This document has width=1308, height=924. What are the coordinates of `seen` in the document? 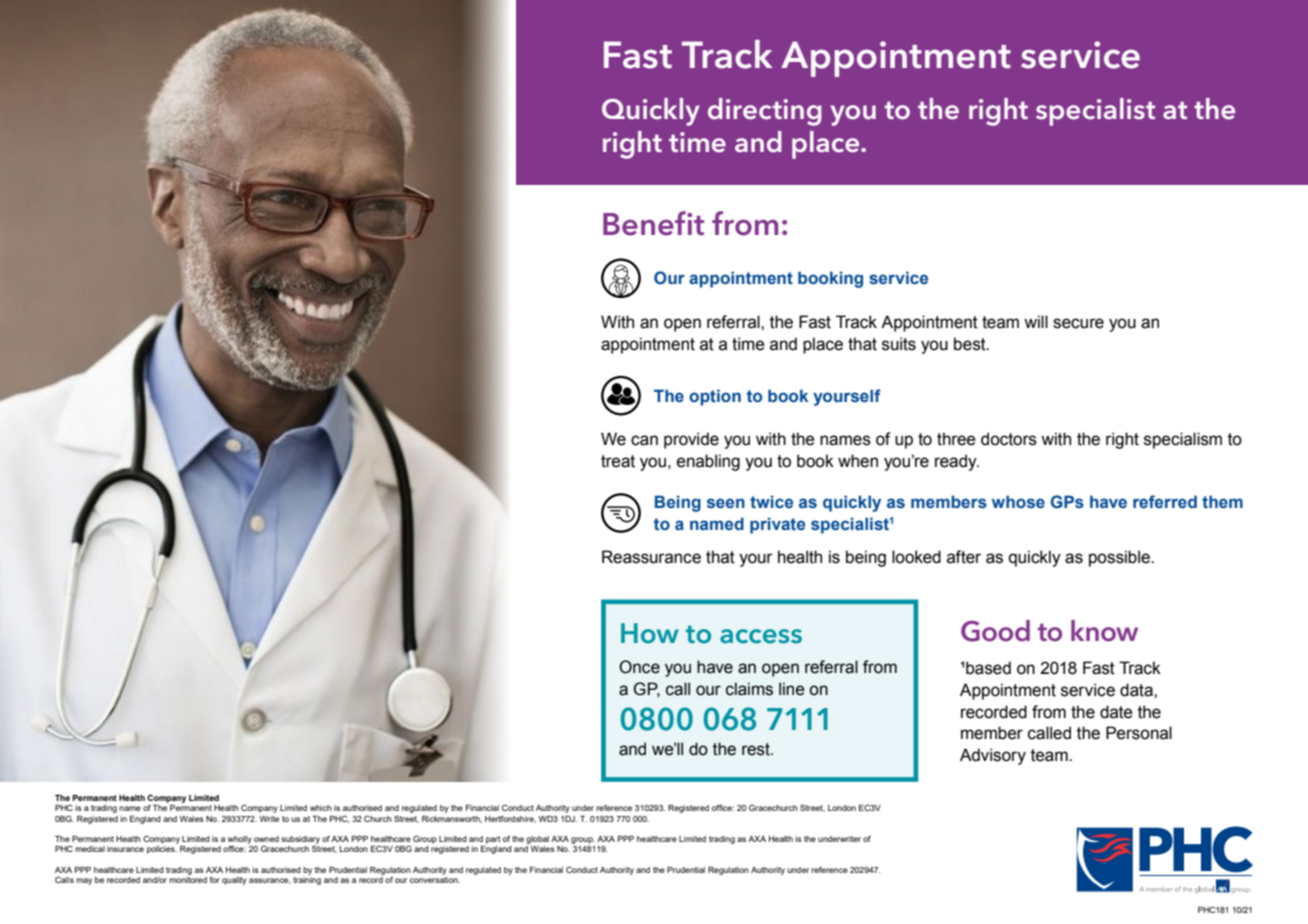 It's located at (726, 503).
